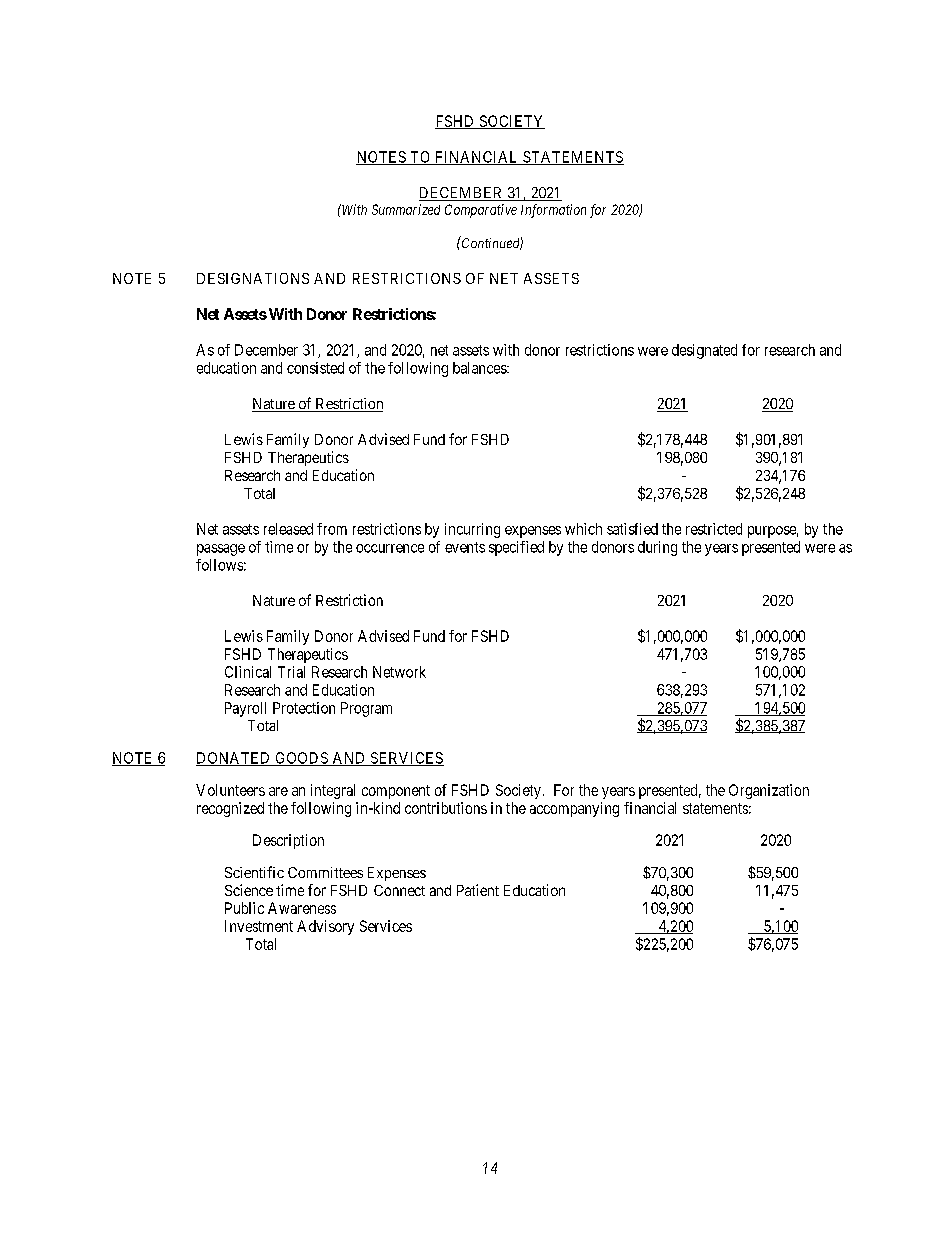 This screenshot has height=1233, width=952. I want to click on DESIGNATIONS, so click(253, 278).
